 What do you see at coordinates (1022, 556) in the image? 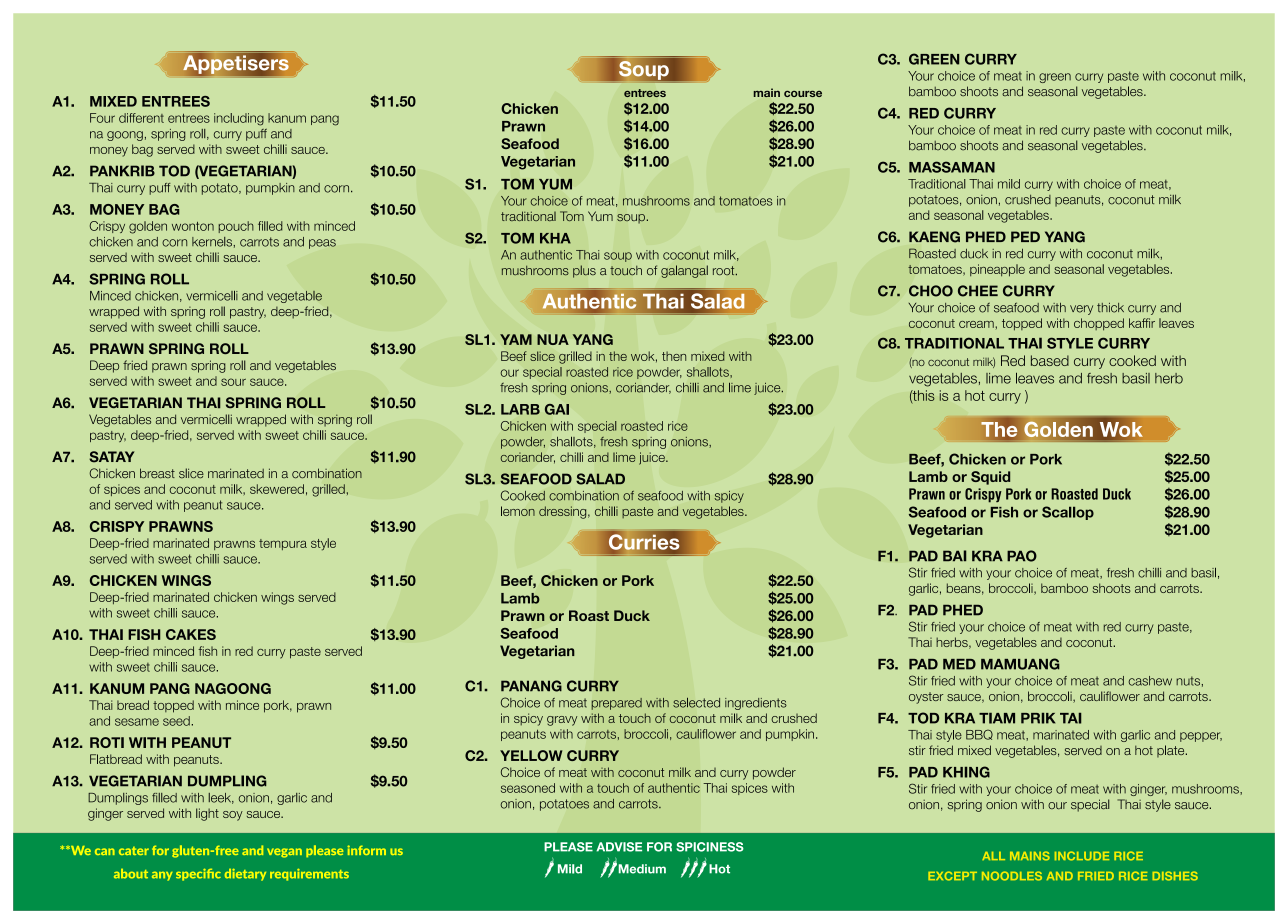
I see `PAO` at bounding box center [1022, 556].
